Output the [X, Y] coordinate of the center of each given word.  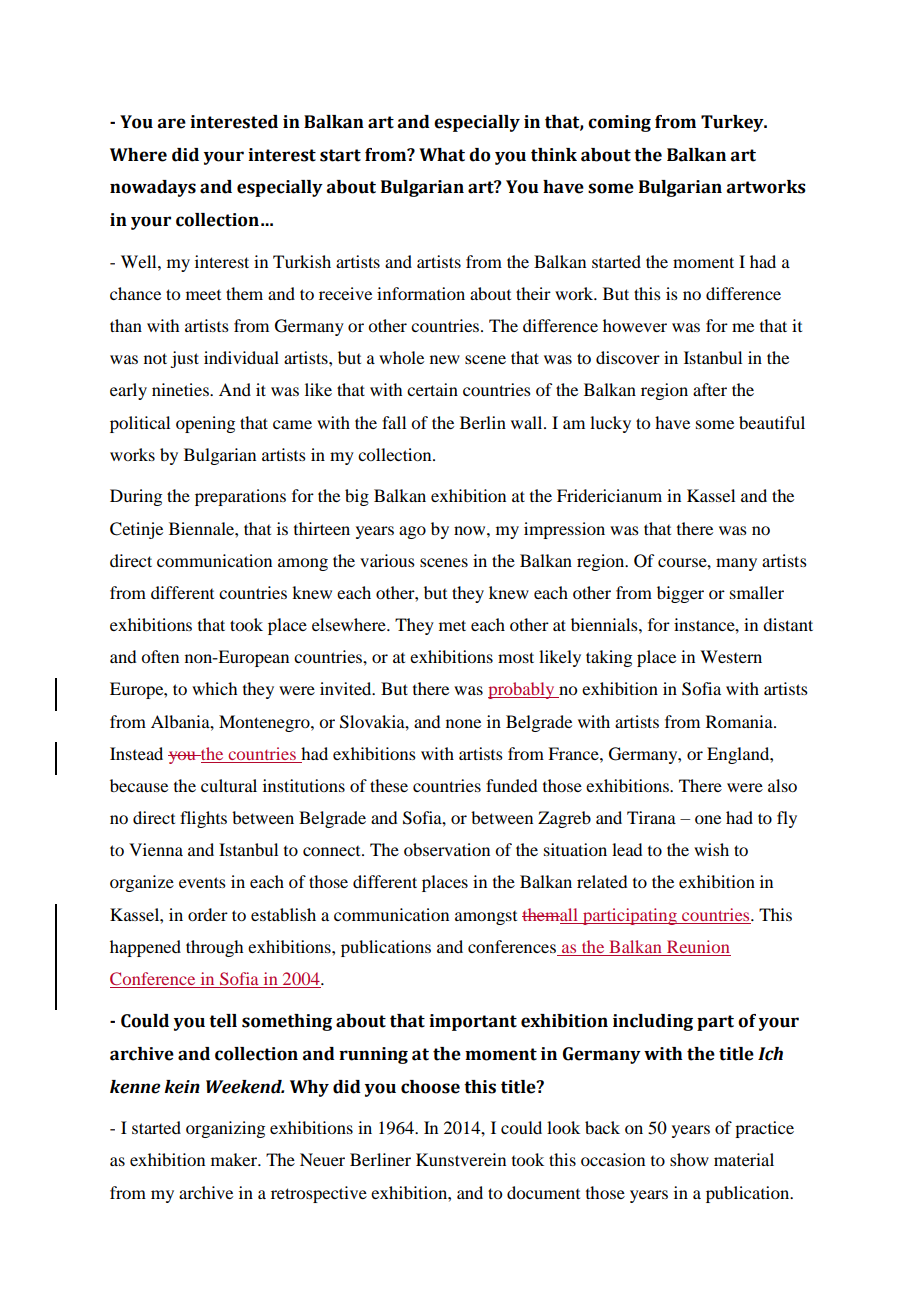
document [543, 1192]
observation [447, 849]
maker [235, 1159]
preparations [240, 497]
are [172, 123]
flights [203, 819]
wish [711, 849]
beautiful [772, 422]
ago [412, 532]
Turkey [733, 123]
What [442, 155]
